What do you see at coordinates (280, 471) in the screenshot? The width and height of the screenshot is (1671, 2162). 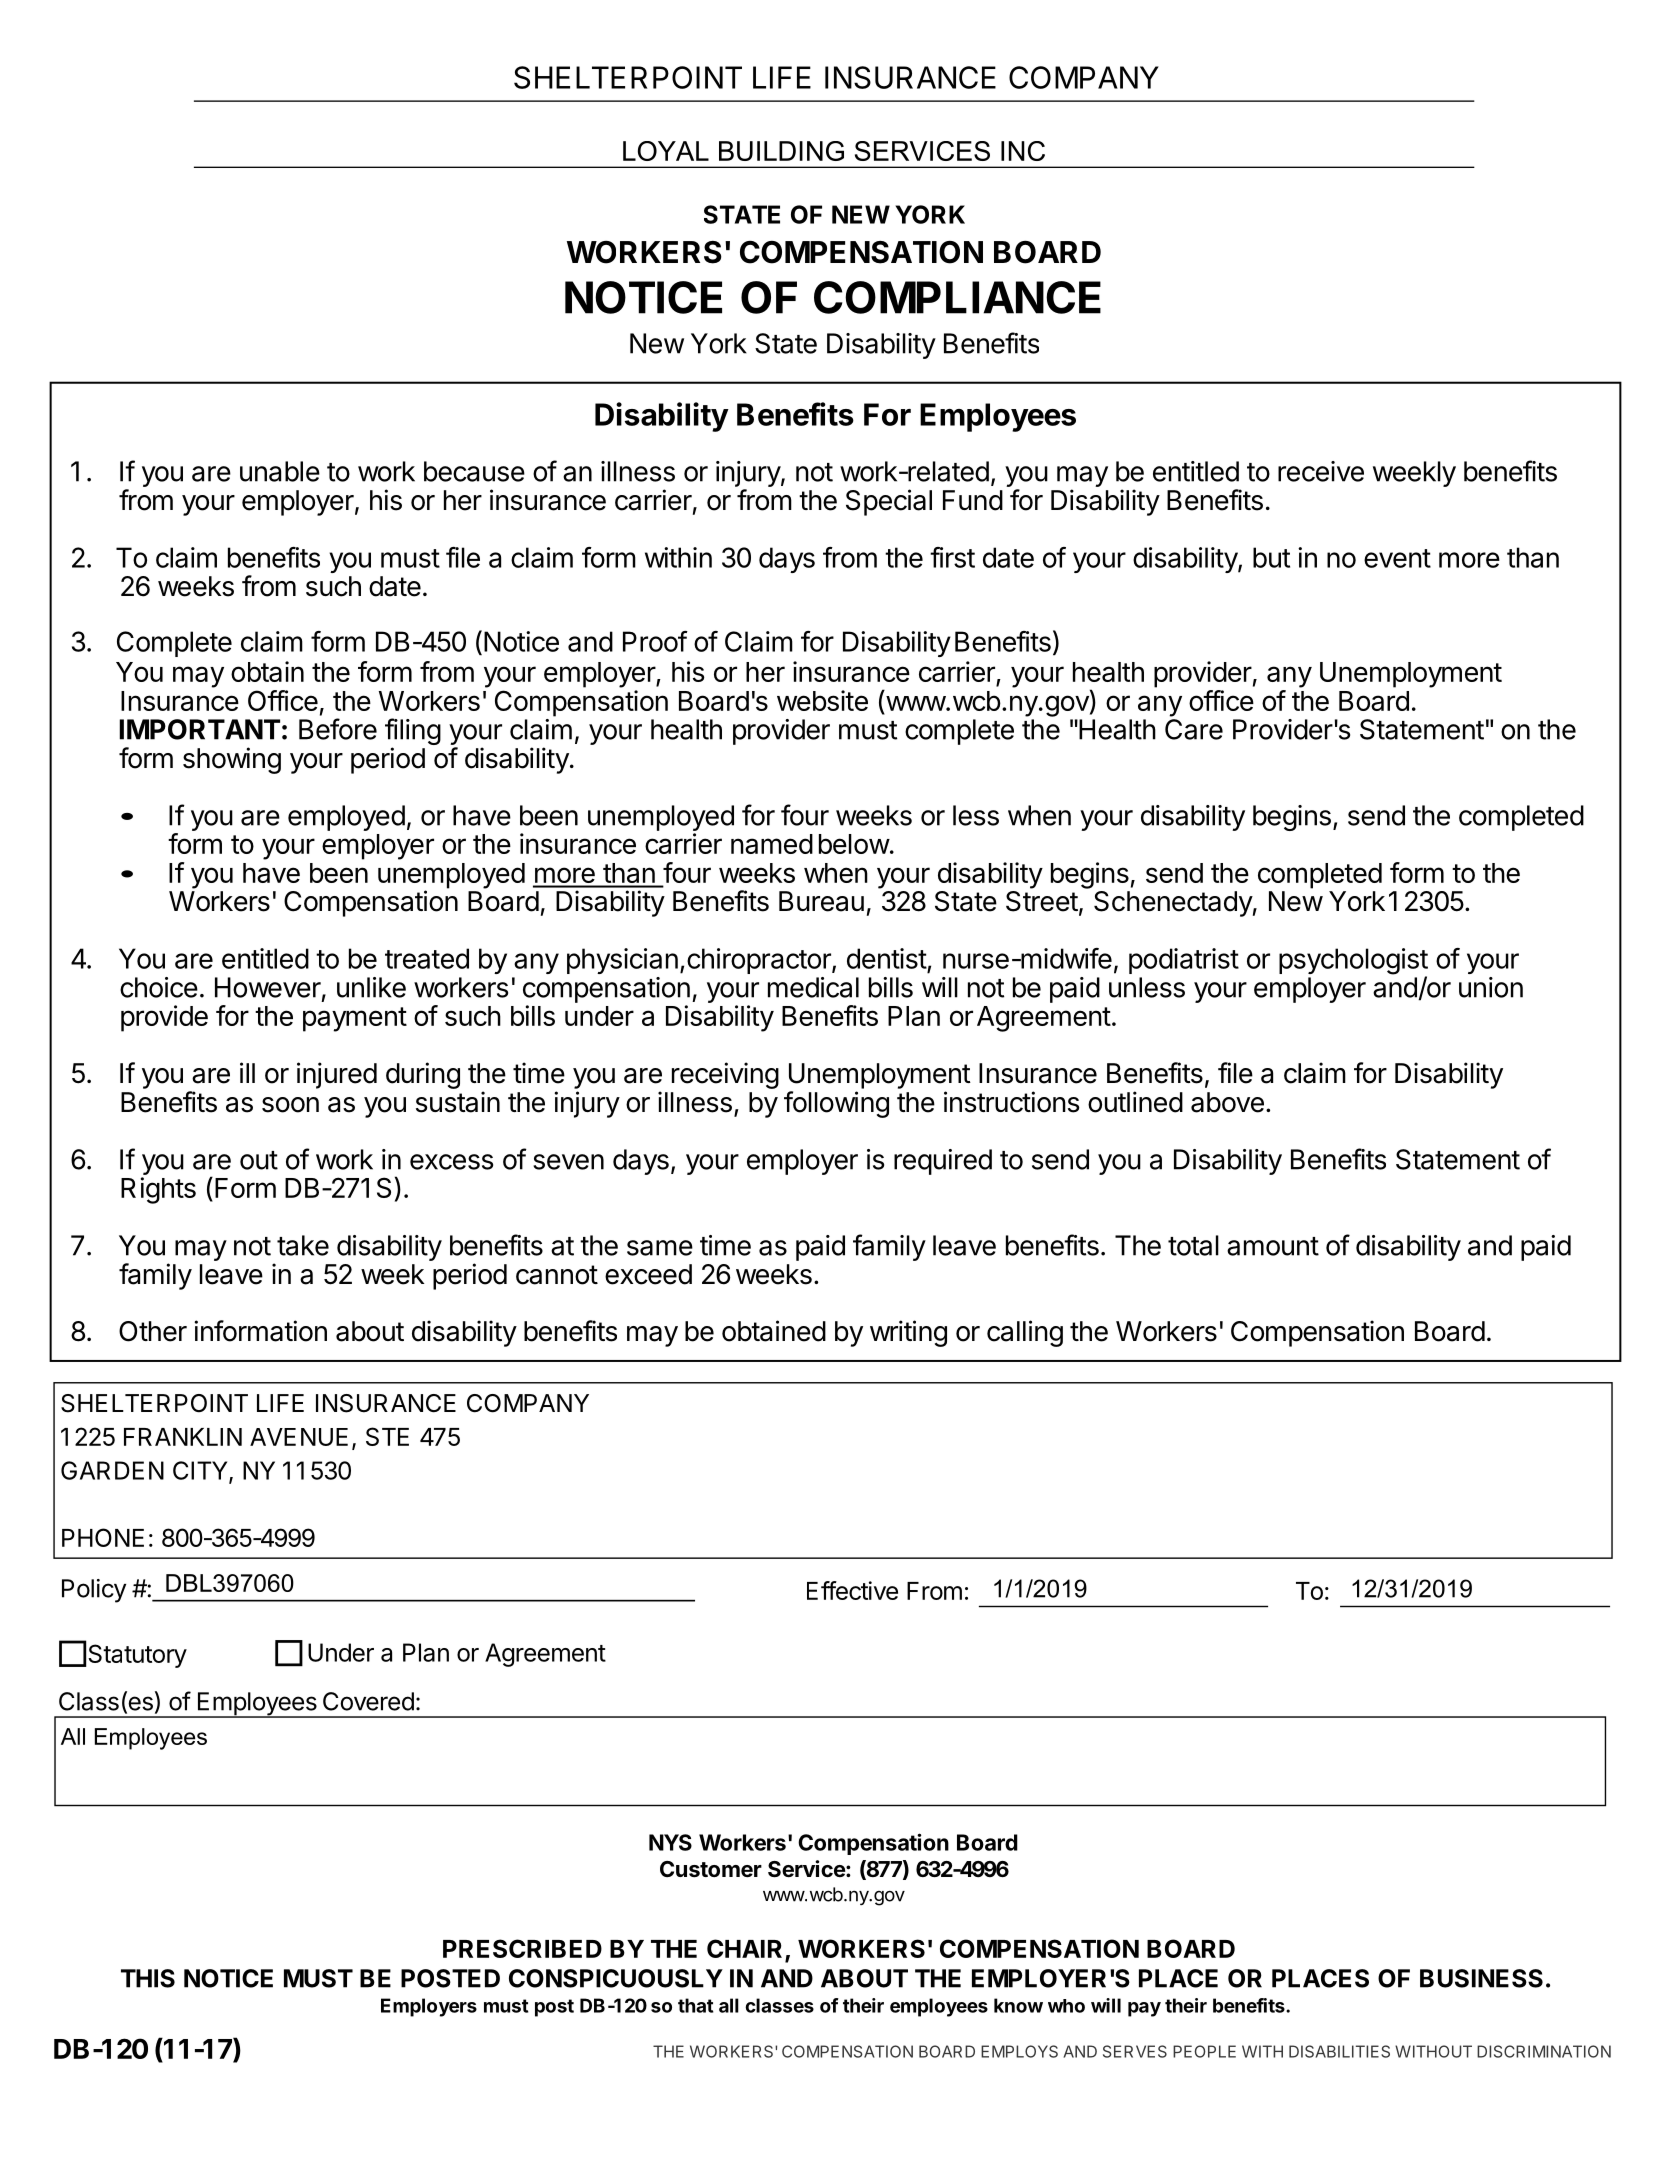 I see `unable` at bounding box center [280, 471].
